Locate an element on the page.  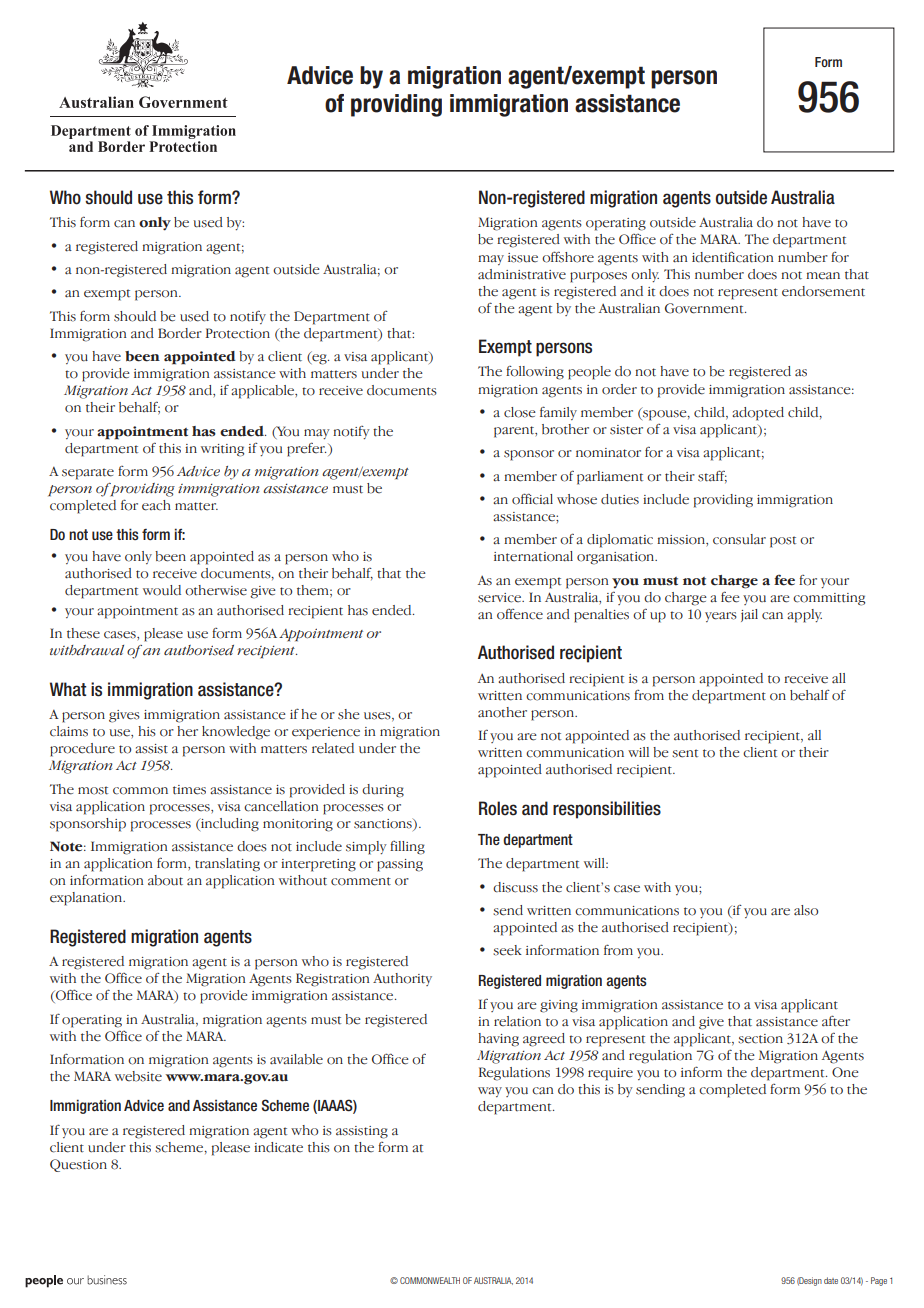
relation is located at coordinates (517, 1021).
